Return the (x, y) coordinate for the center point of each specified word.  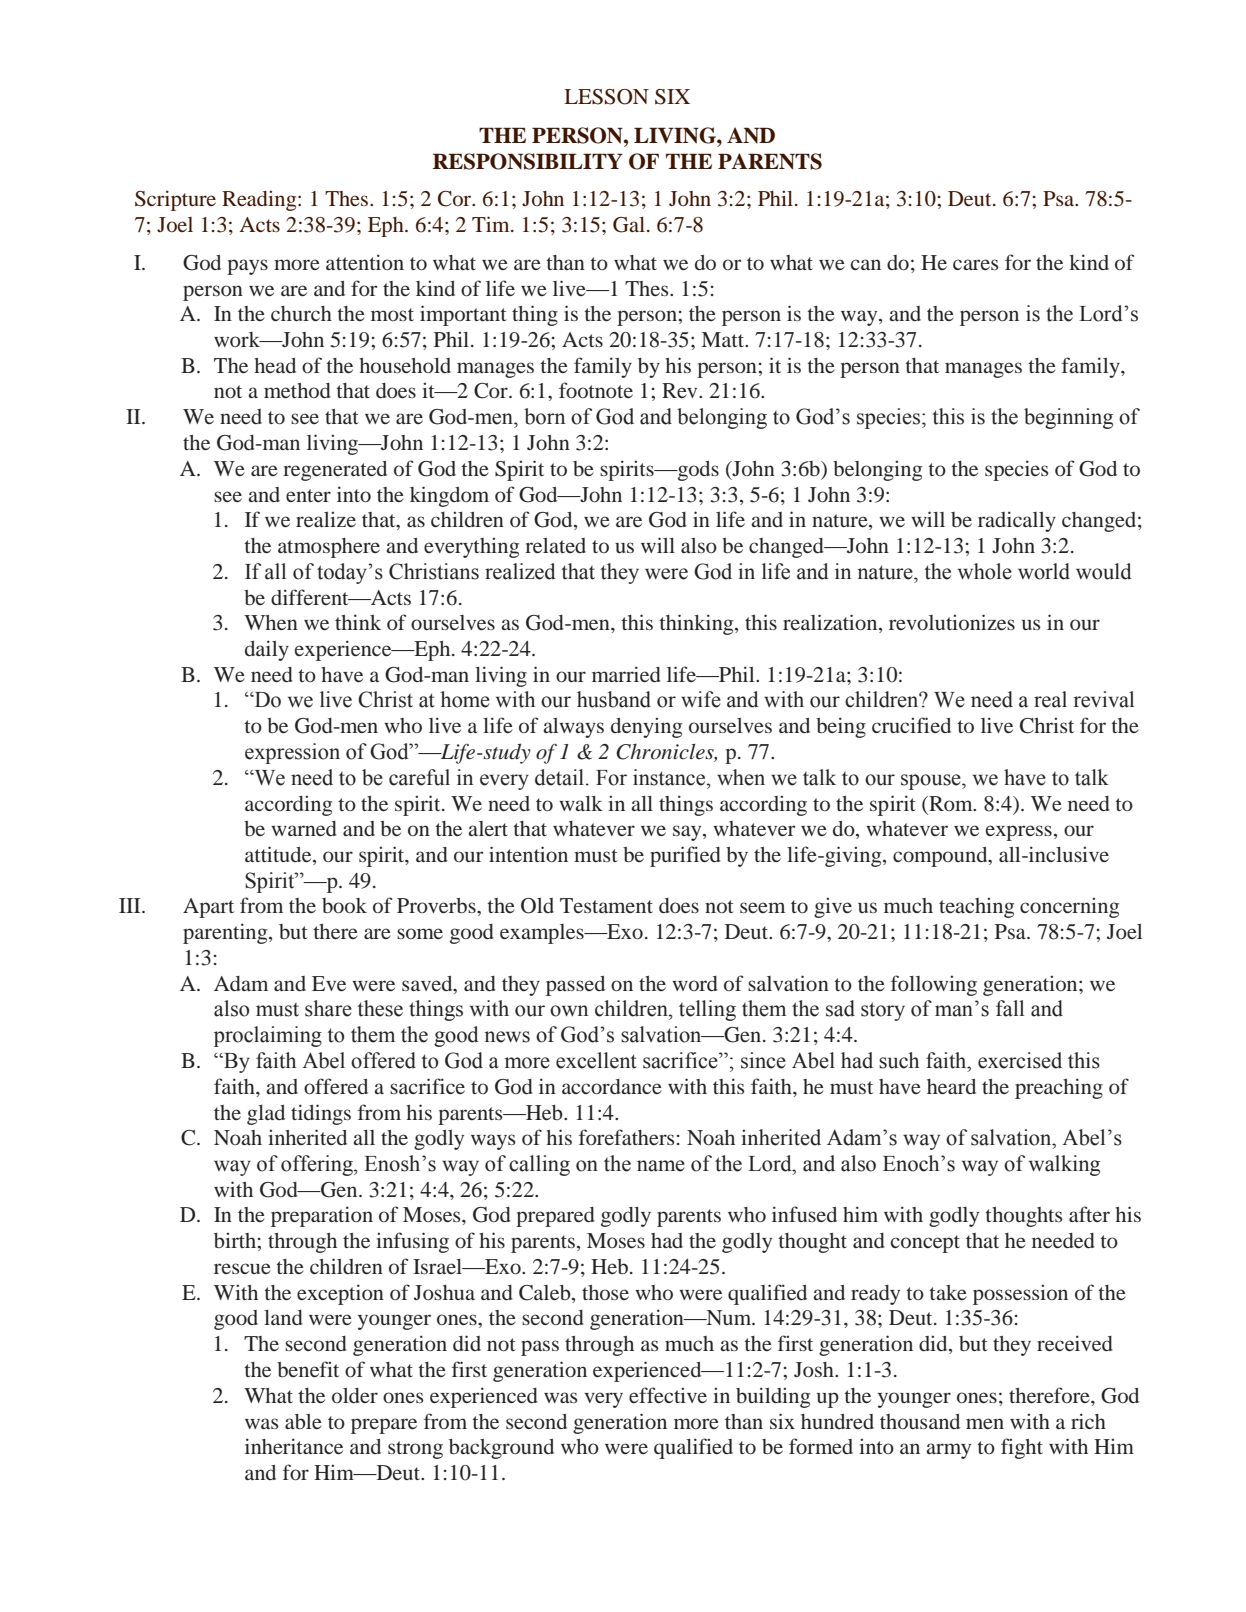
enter (308, 495)
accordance (612, 1086)
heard (951, 1086)
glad (266, 1115)
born (544, 416)
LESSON (606, 97)
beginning (1068, 418)
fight (1022, 1448)
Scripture (175, 200)
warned (304, 828)
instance (670, 777)
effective (668, 1395)
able (303, 1421)
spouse (932, 782)
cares (976, 264)
